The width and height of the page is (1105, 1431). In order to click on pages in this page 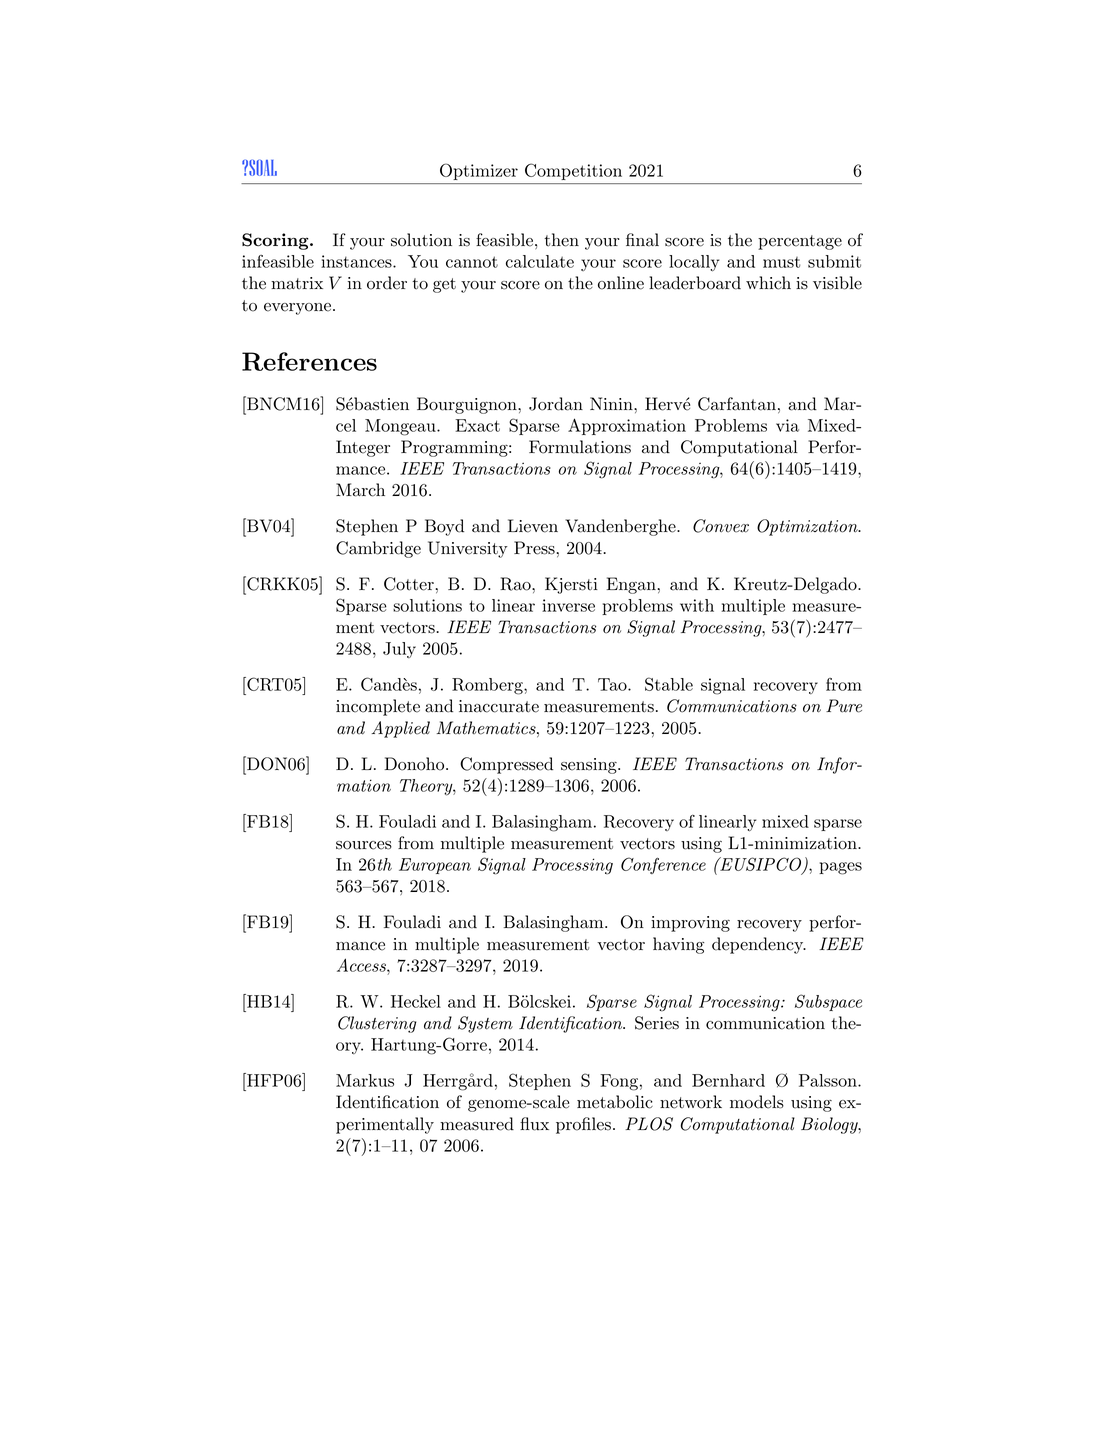, I will do `click(840, 868)`.
